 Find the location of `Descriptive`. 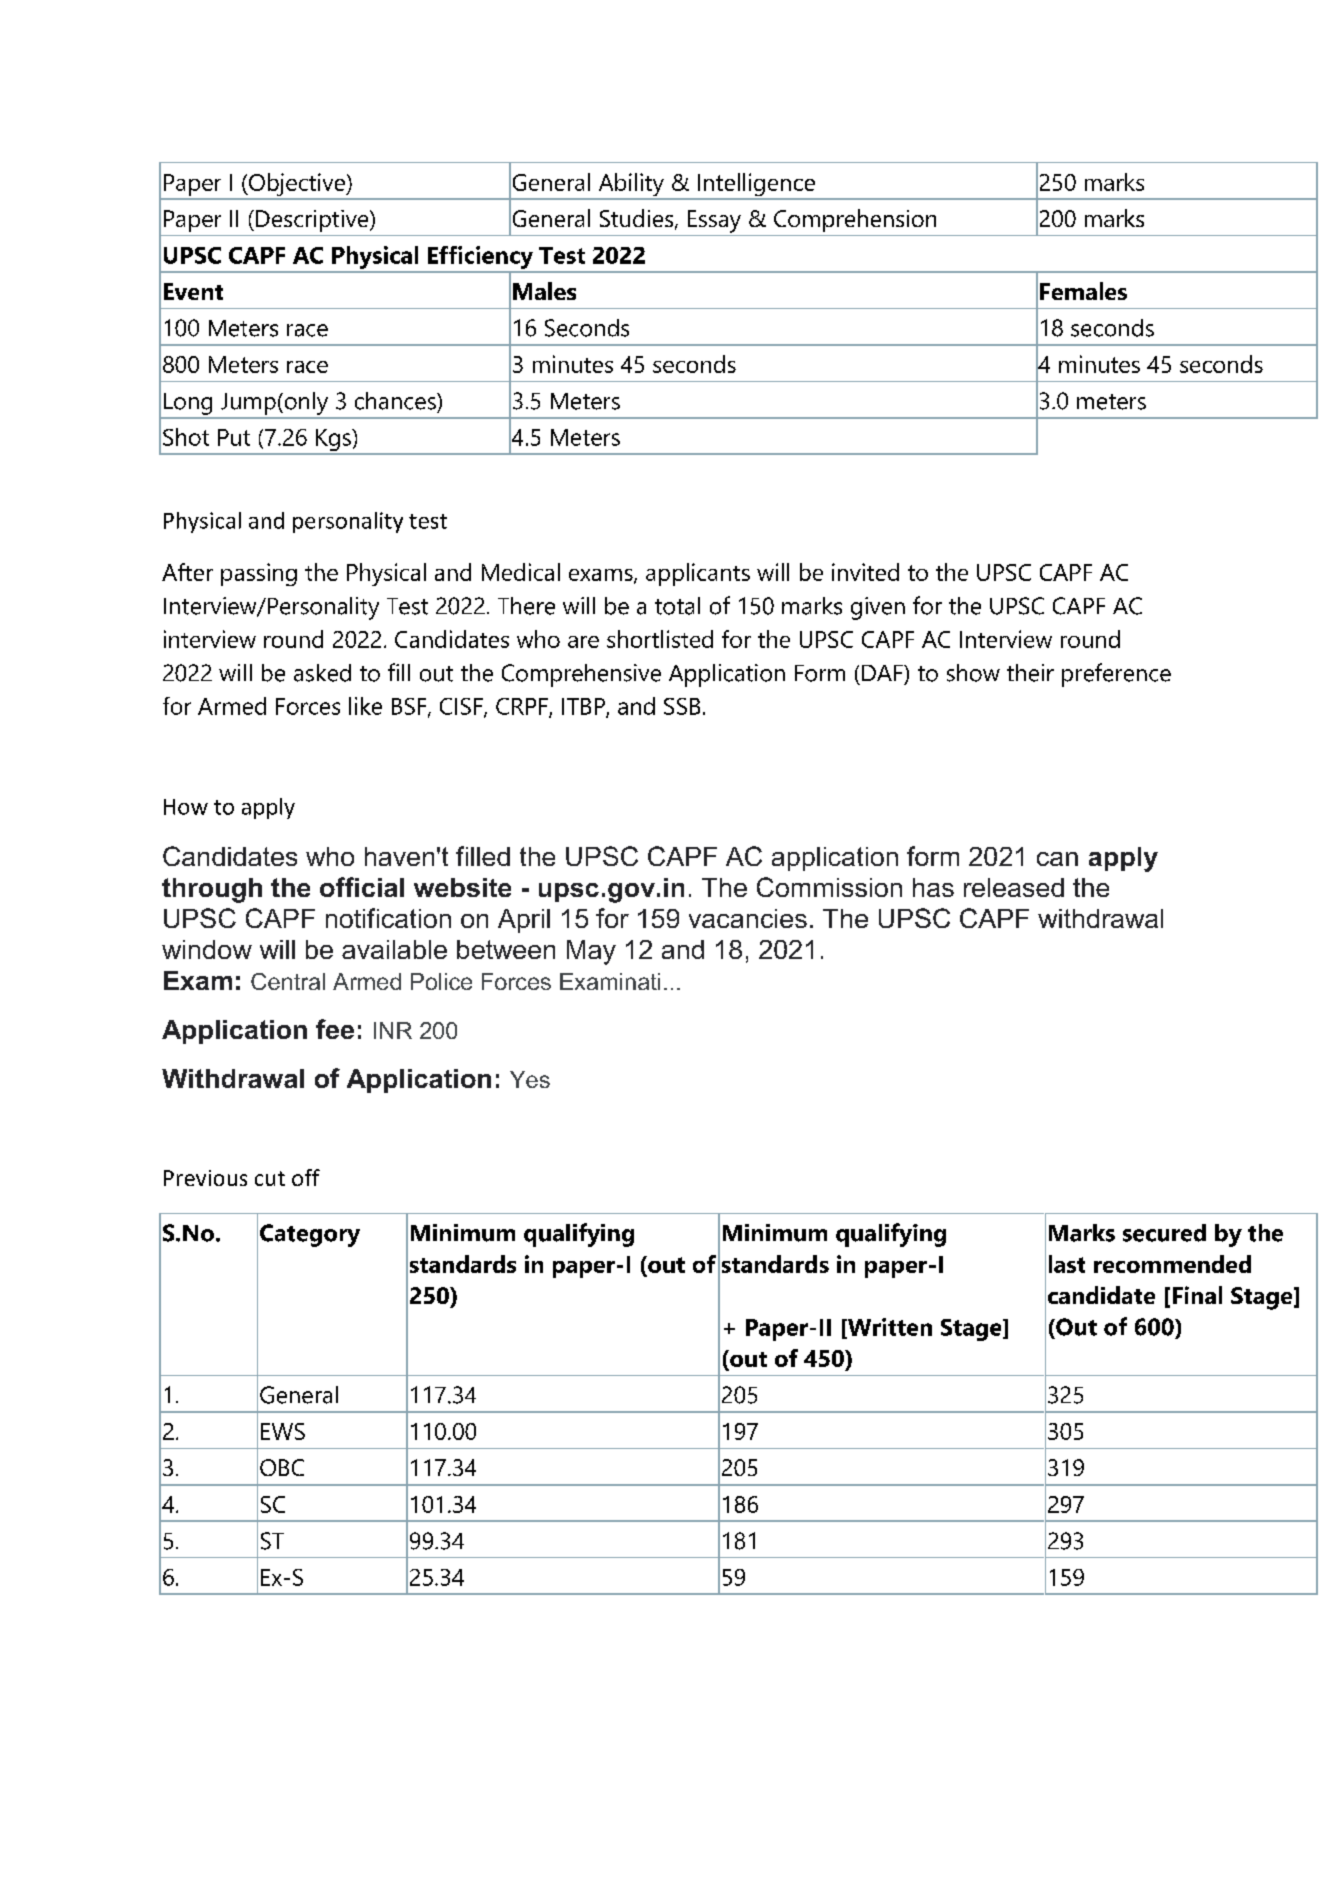

Descriptive is located at coordinates (313, 221).
